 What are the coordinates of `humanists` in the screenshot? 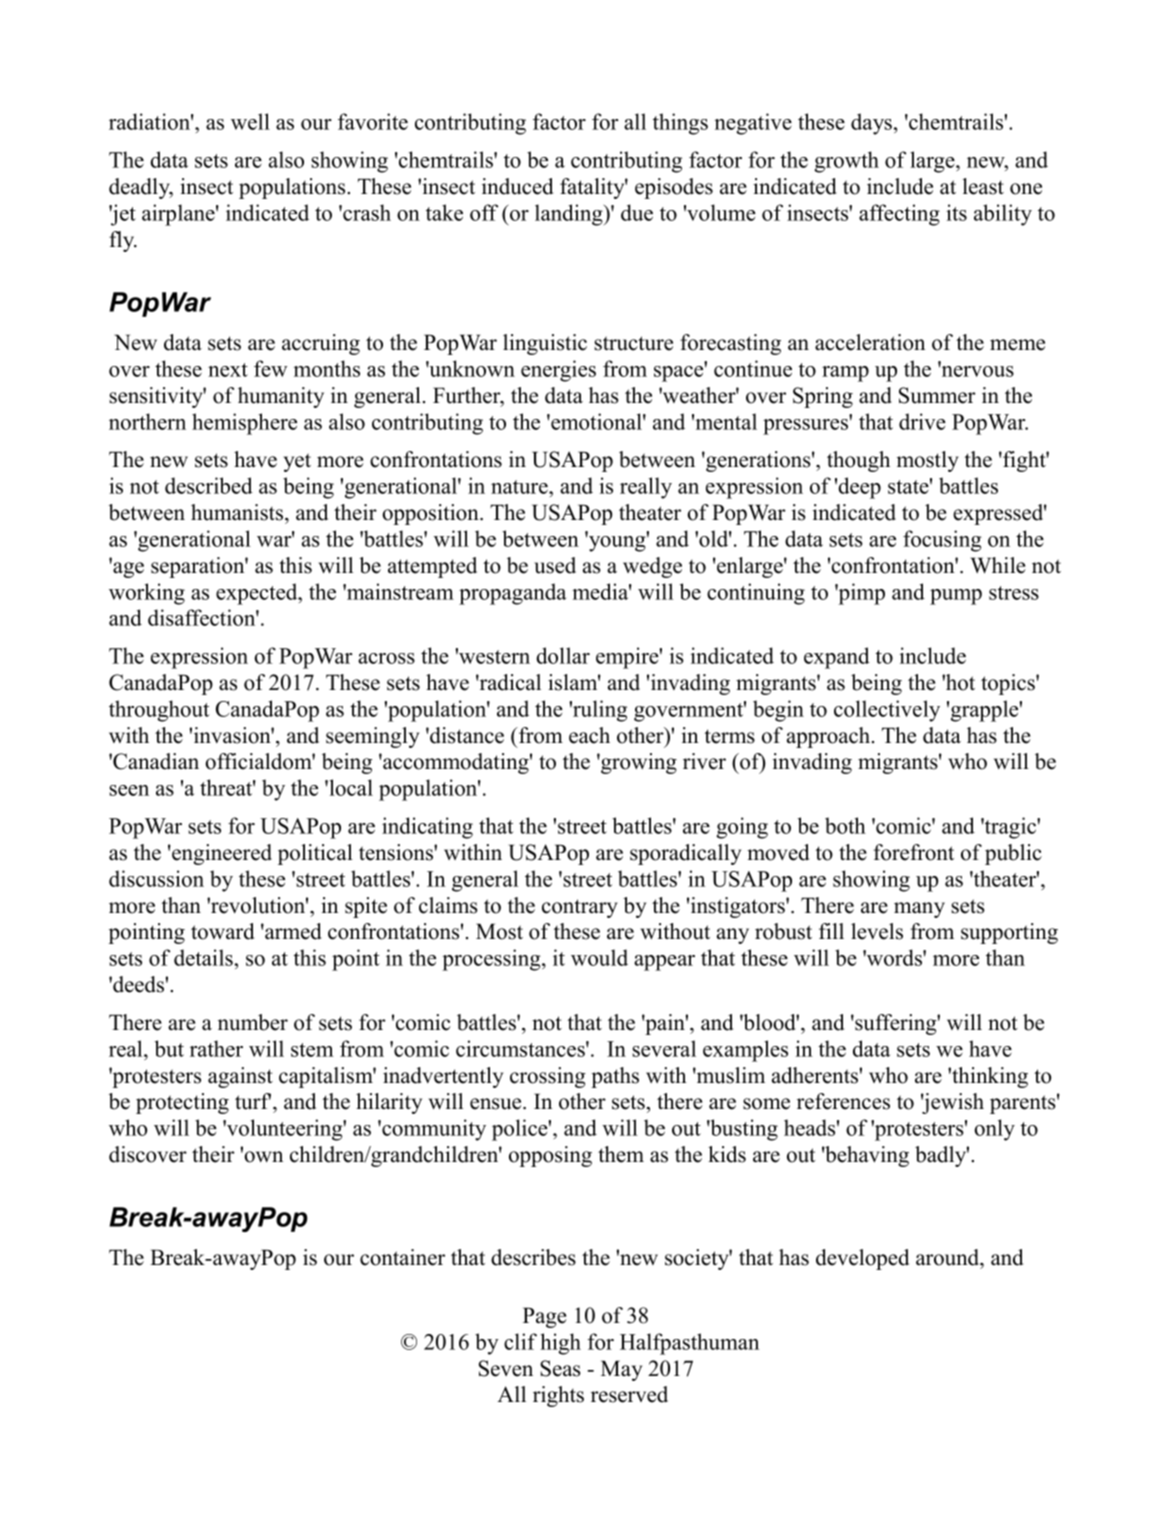 It's located at (238, 512).
